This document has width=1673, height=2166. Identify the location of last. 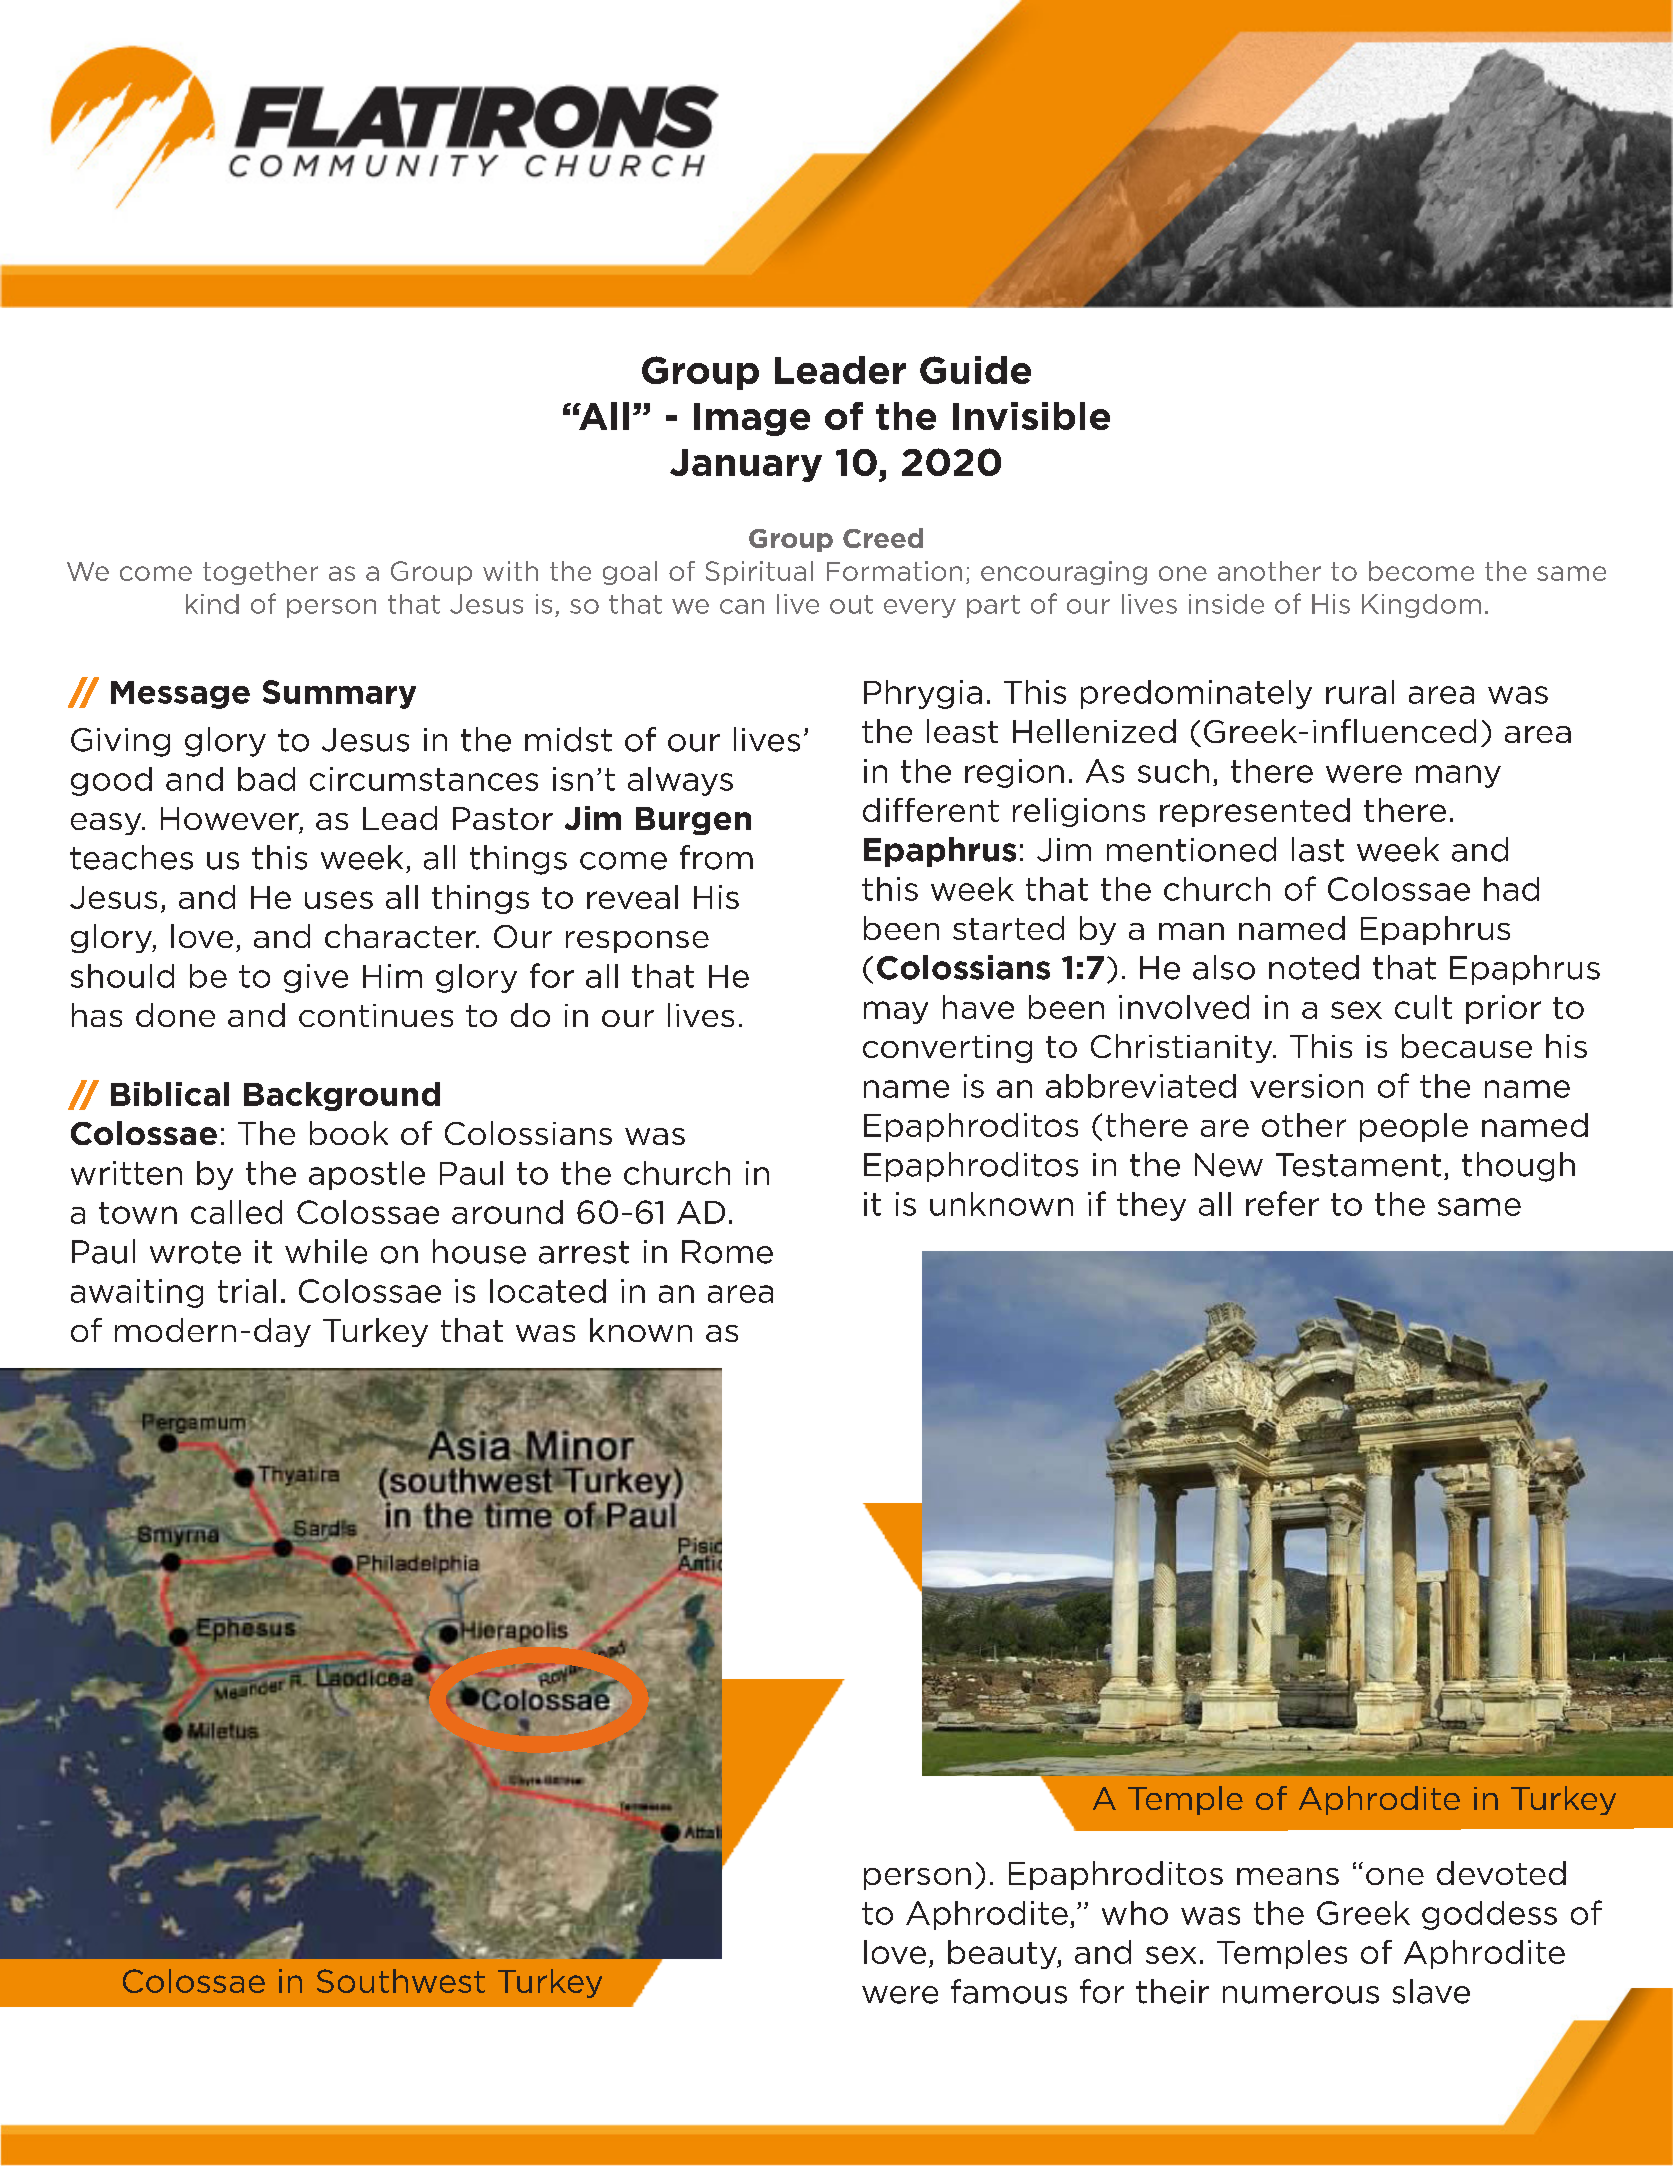
(1318, 849).
